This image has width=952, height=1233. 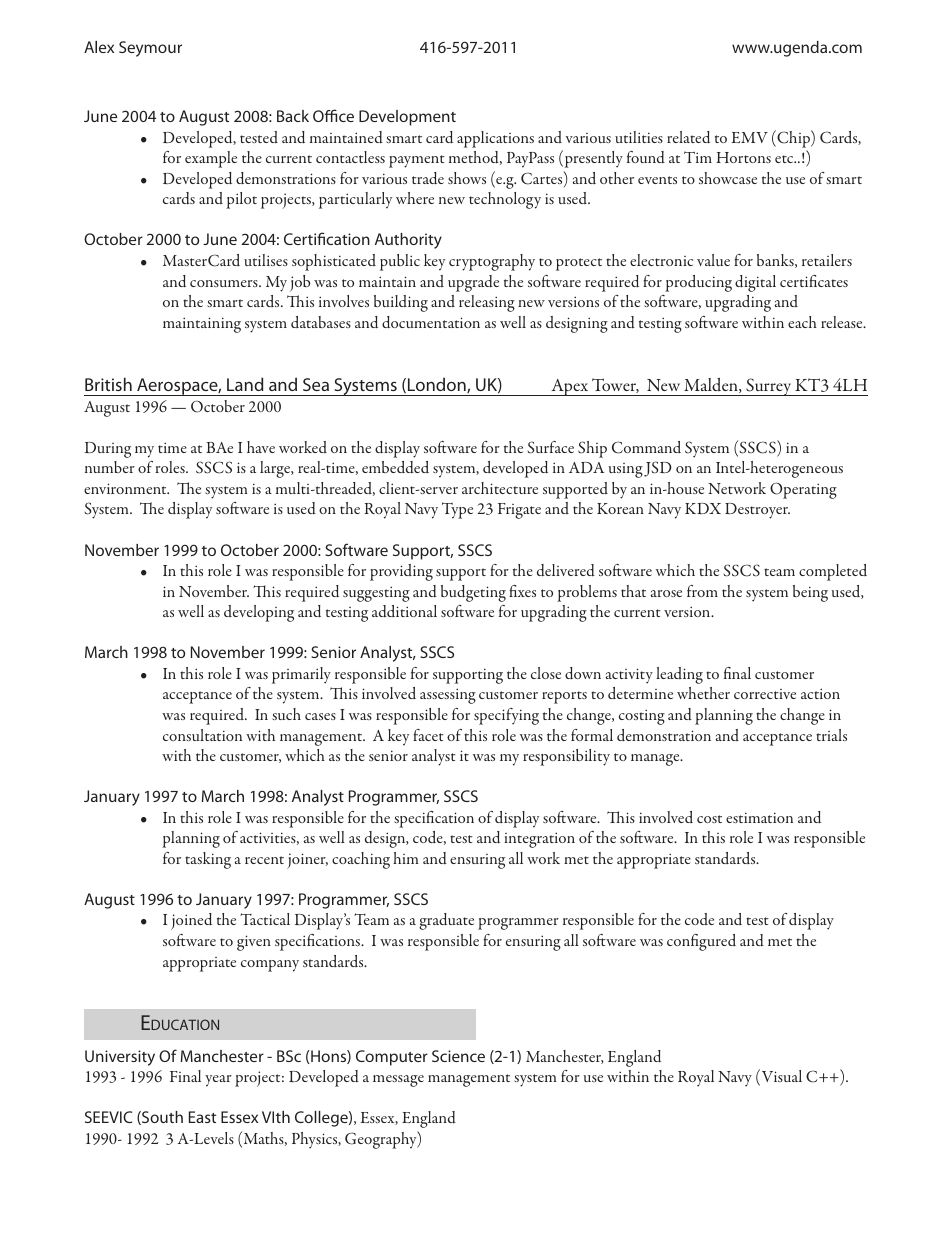 I want to click on year, so click(x=218, y=1081).
